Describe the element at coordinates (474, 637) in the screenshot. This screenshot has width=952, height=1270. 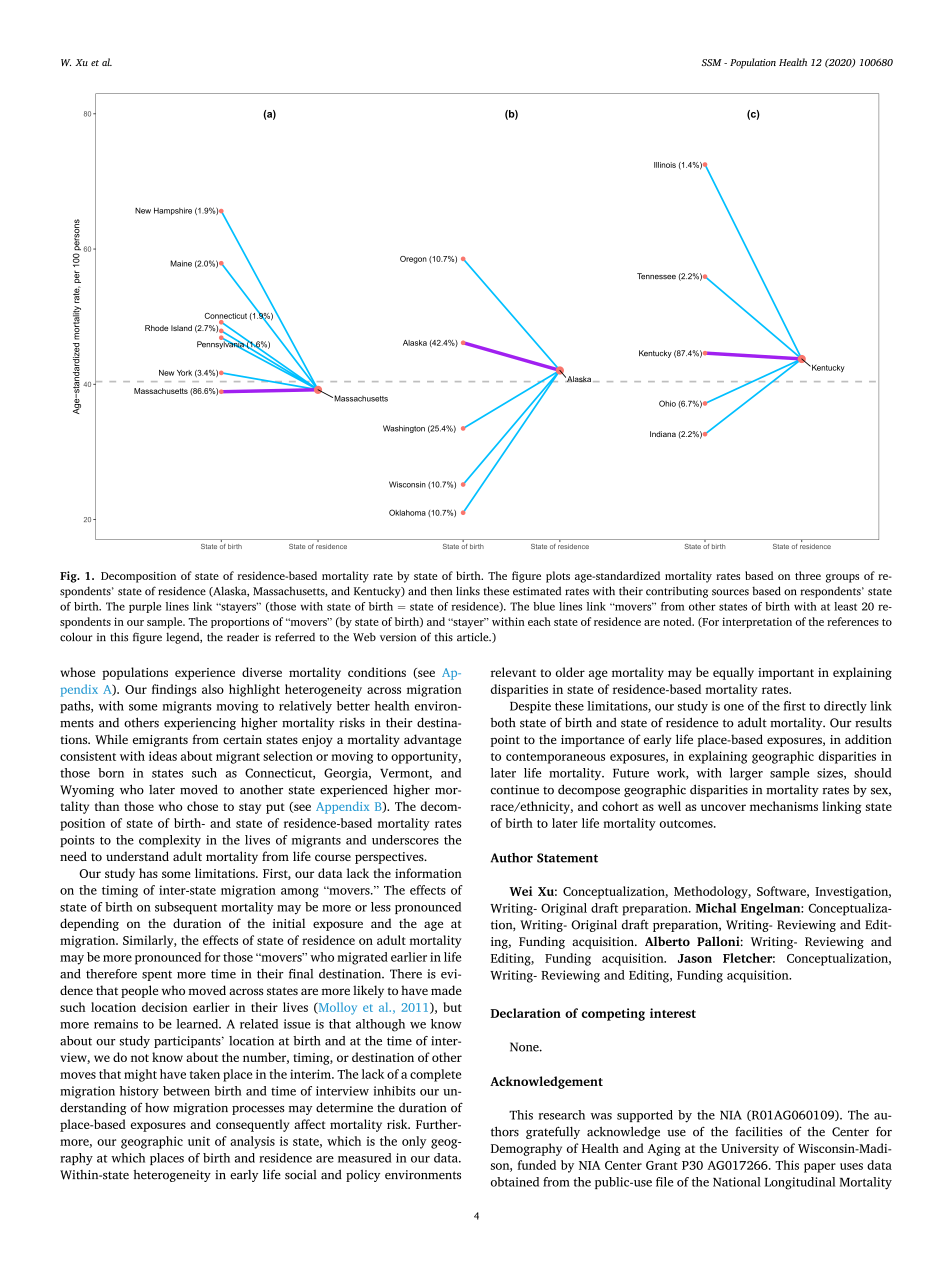
I see `article` at that location.
